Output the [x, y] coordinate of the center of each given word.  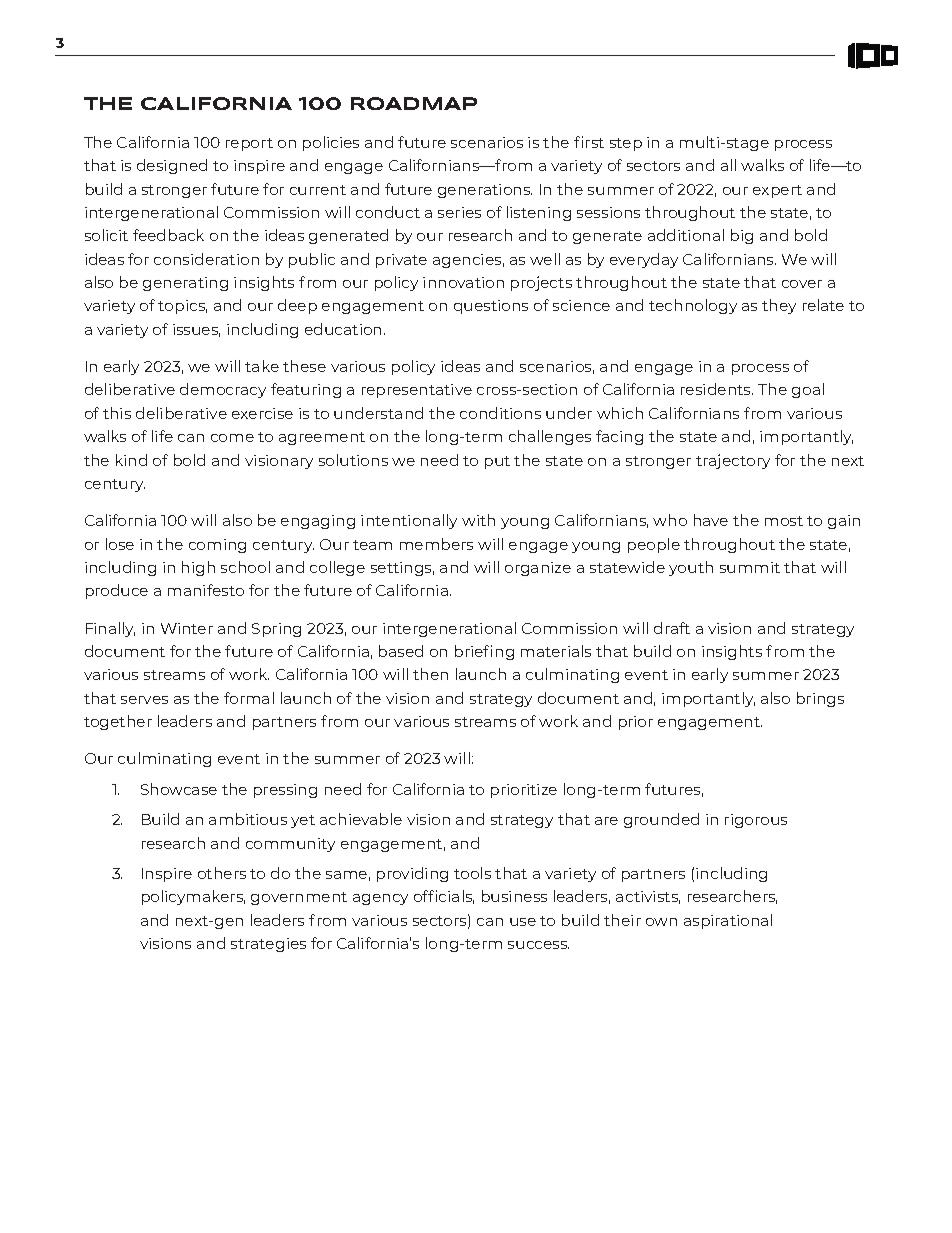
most [784, 521]
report [249, 144]
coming [217, 546]
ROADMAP [414, 103]
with [478, 520]
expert [777, 191]
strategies [268, 945]
